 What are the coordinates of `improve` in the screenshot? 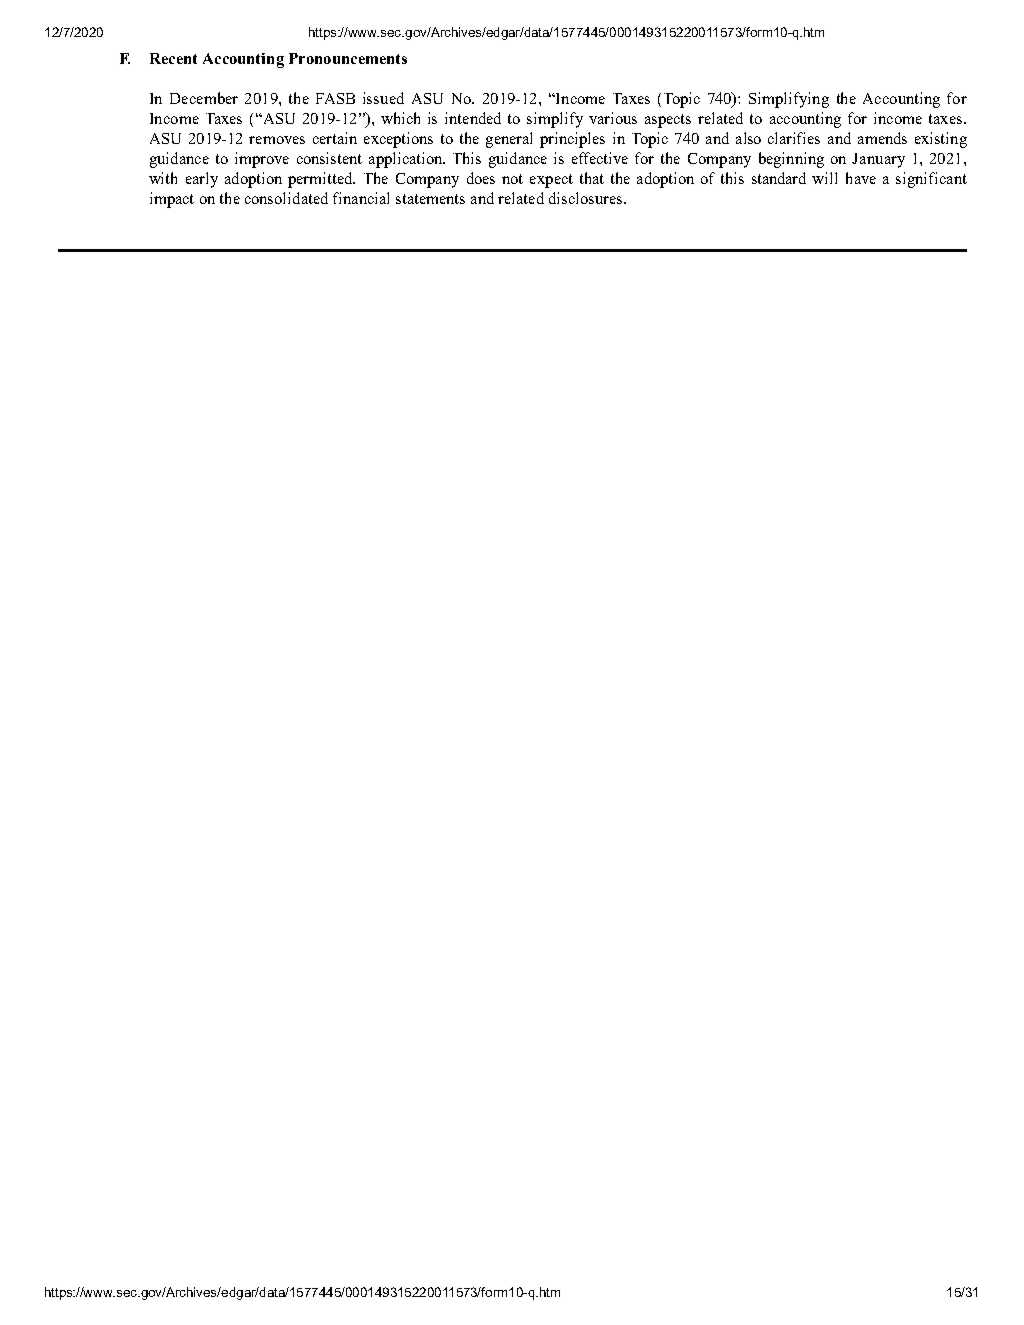 It's located at (262, 160).
